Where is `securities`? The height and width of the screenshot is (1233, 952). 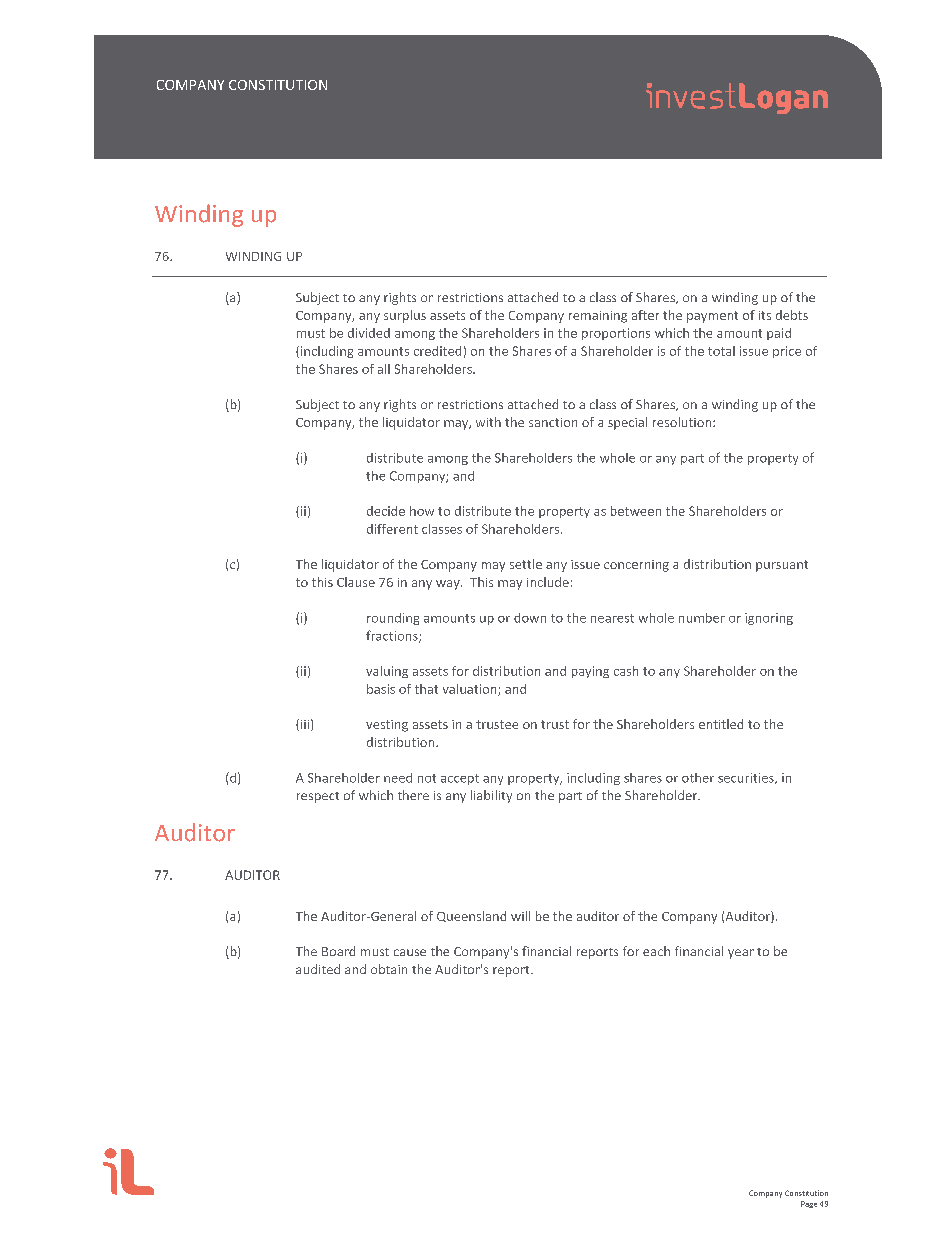
securities is located at coordinates (747, 778).
